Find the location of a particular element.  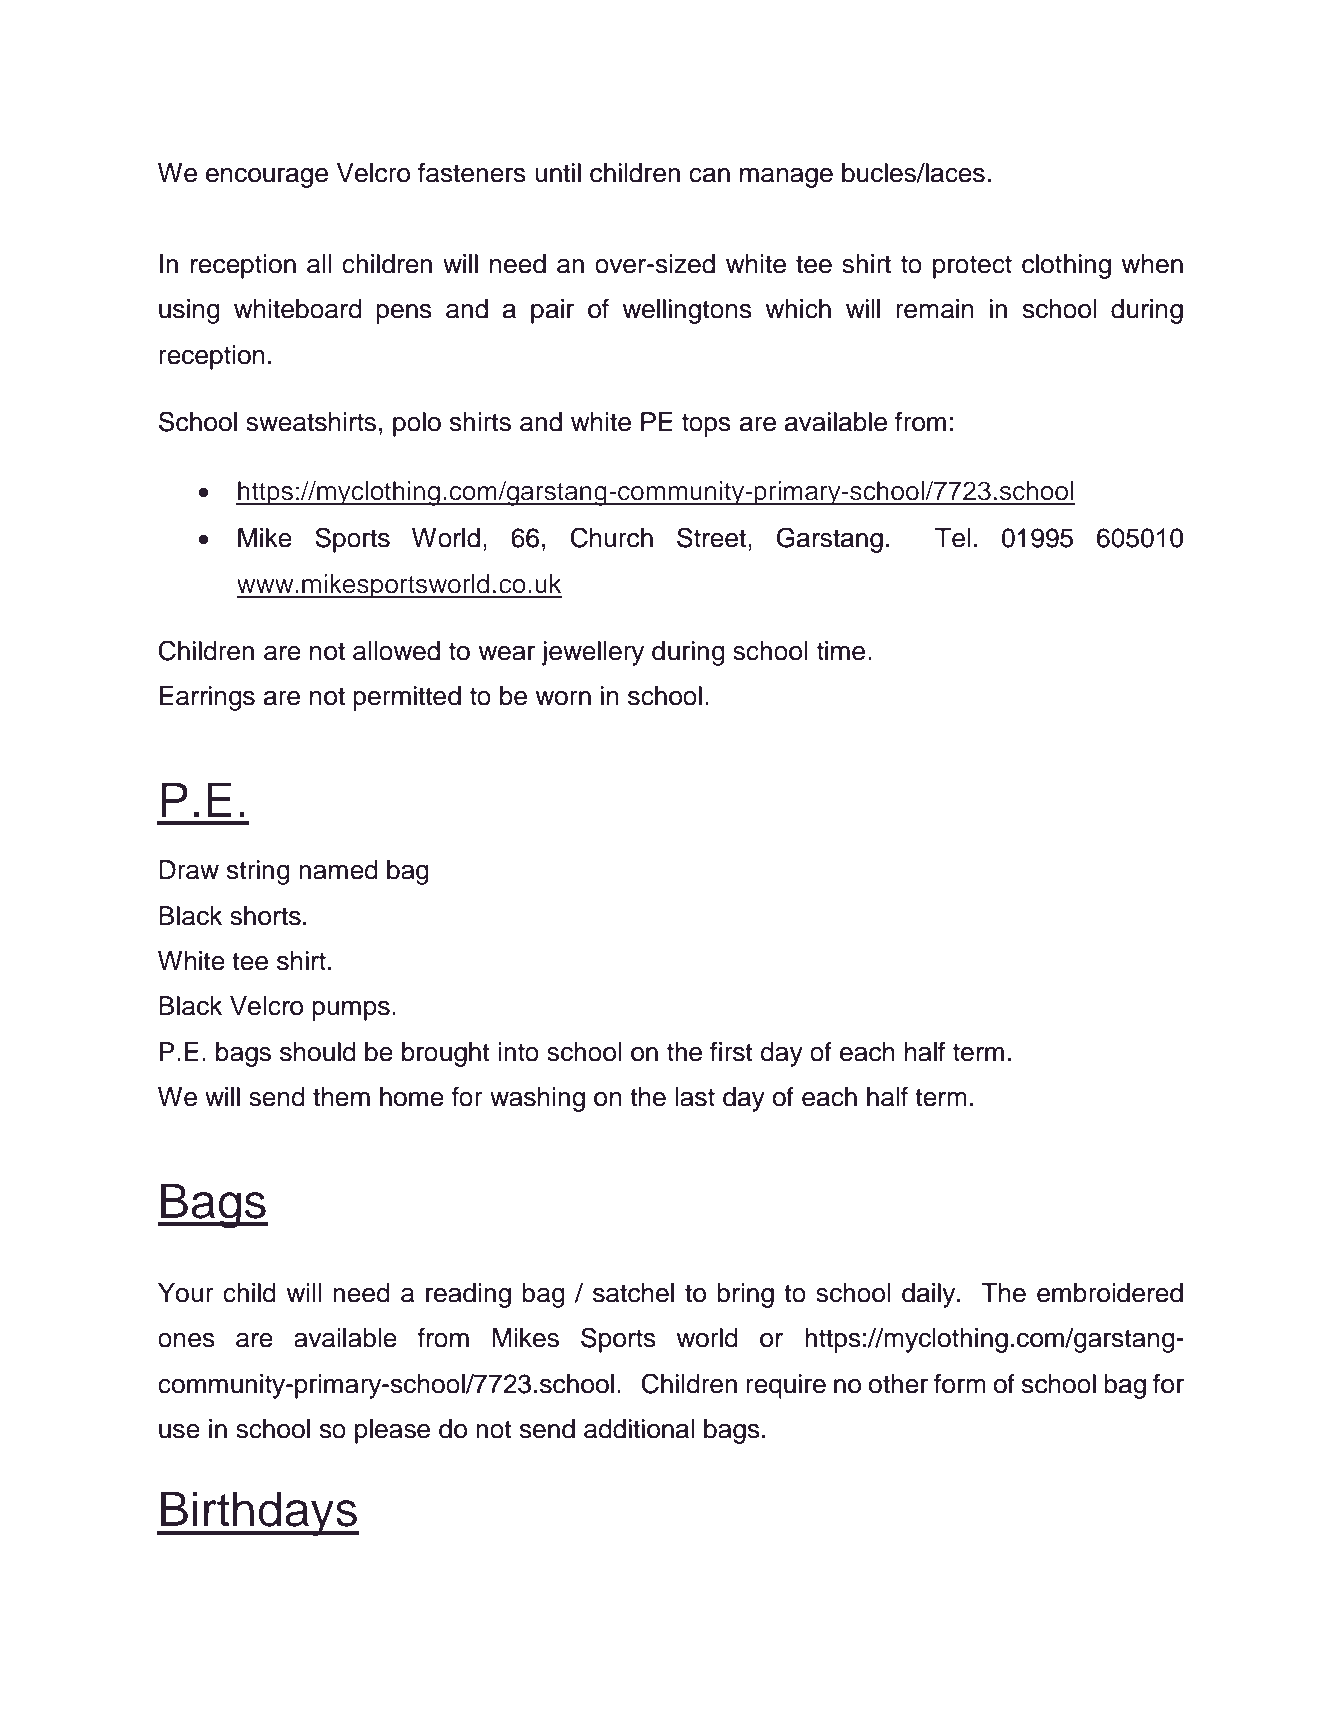

additional is located at coordinates (639, 1429).
